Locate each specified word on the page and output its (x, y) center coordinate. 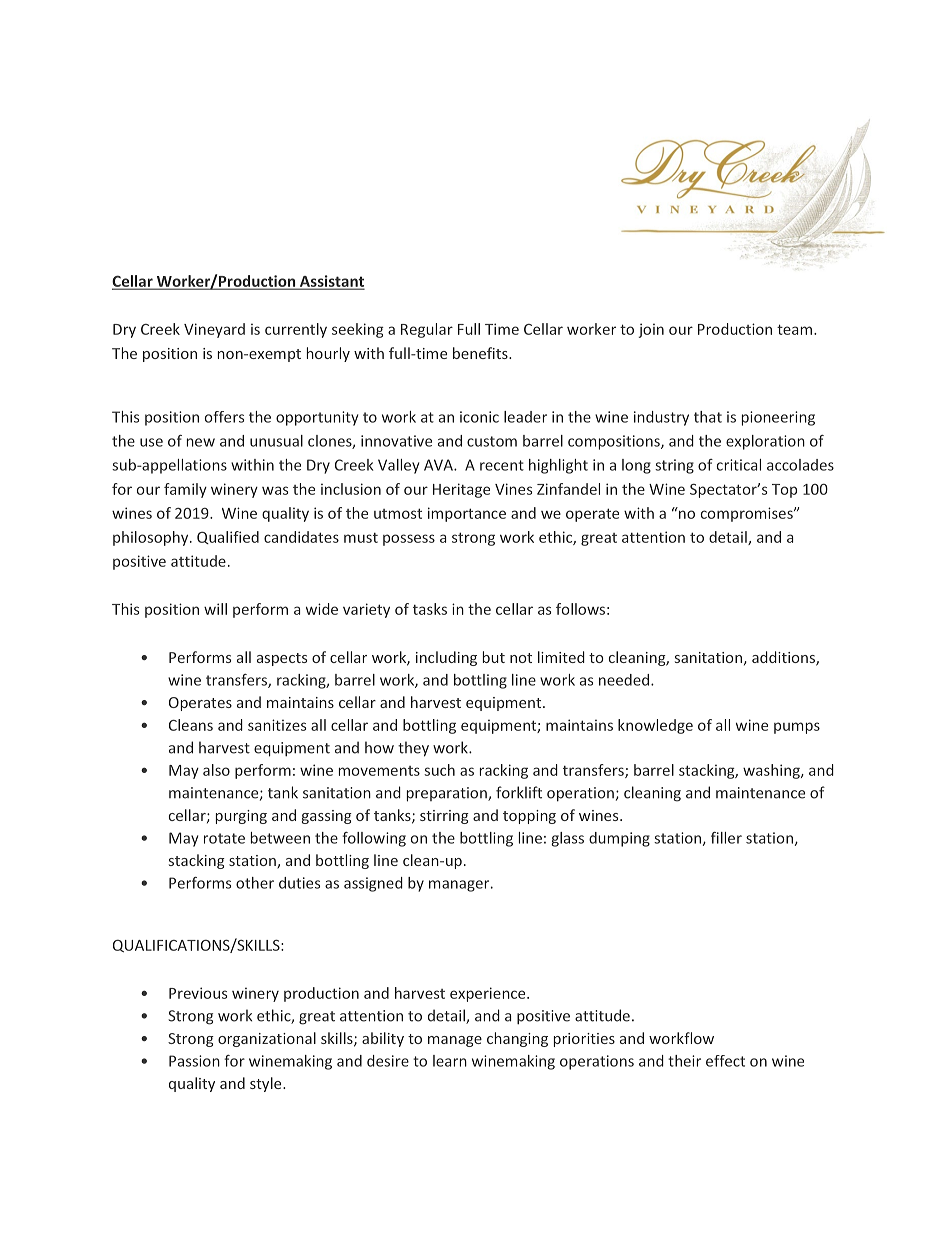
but (494, 657)
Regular (427, 330)
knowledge (655, 726)
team (794, 329)
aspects (282, 659)
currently (296, 330)
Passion (194, 1061)
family (185, 490)
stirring (444, 817)
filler (726, 838)
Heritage (461, 490)
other (255, 883)
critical (739, 465)
